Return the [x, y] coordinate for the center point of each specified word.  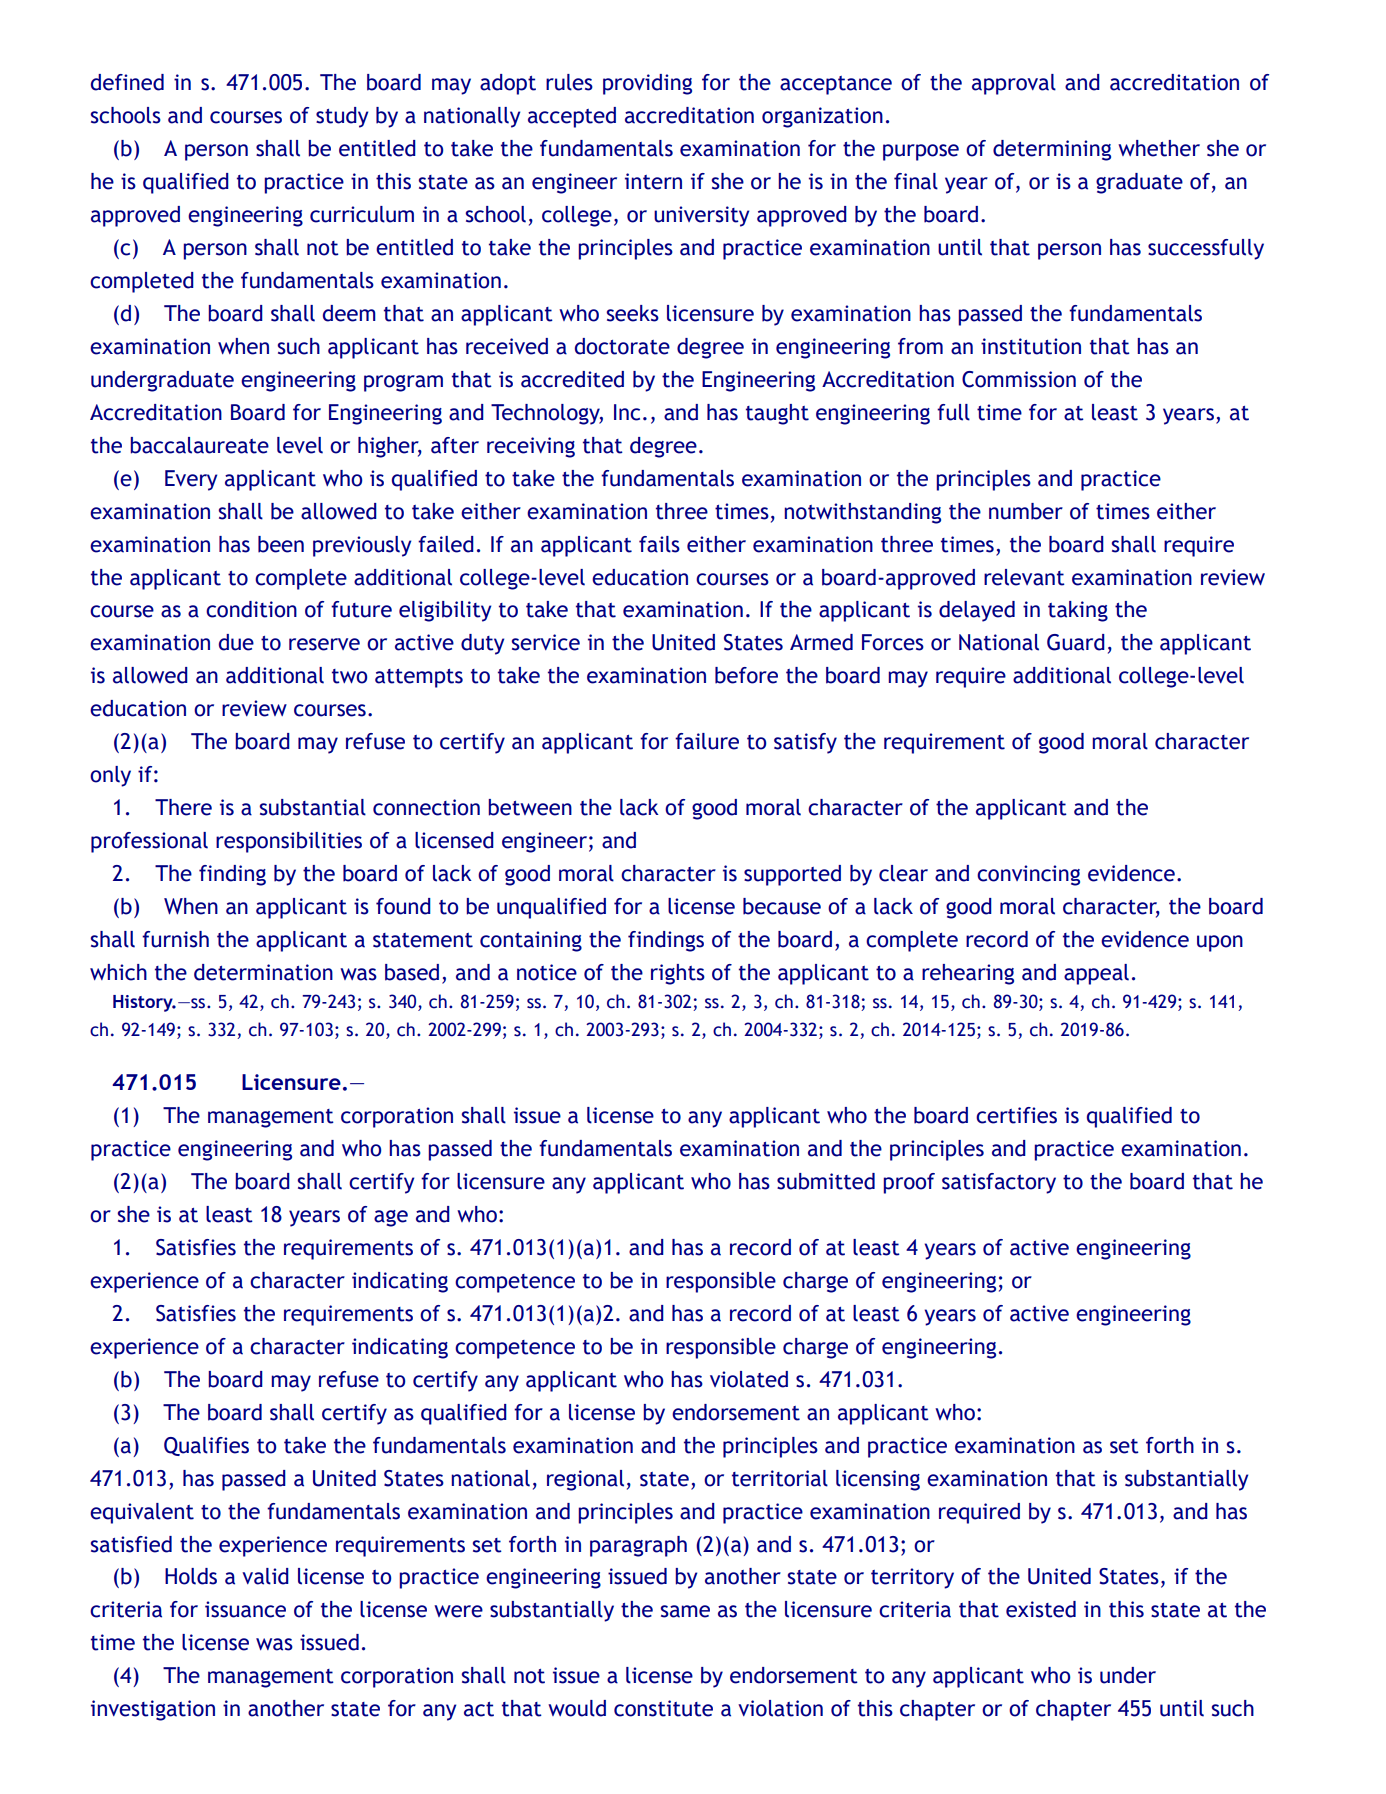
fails [659, 544]
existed [1041, 1609]
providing [647, 84]
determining [1052, 150]
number [1026, 511]
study [342, 117]
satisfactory [999, 1183]
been [281, 544]
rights [678, 974]
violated [749, 1379]
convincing [1028, 875]
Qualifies [206, 1446]
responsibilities [289, 842]
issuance [245, 1609]
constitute [663, 1708]
